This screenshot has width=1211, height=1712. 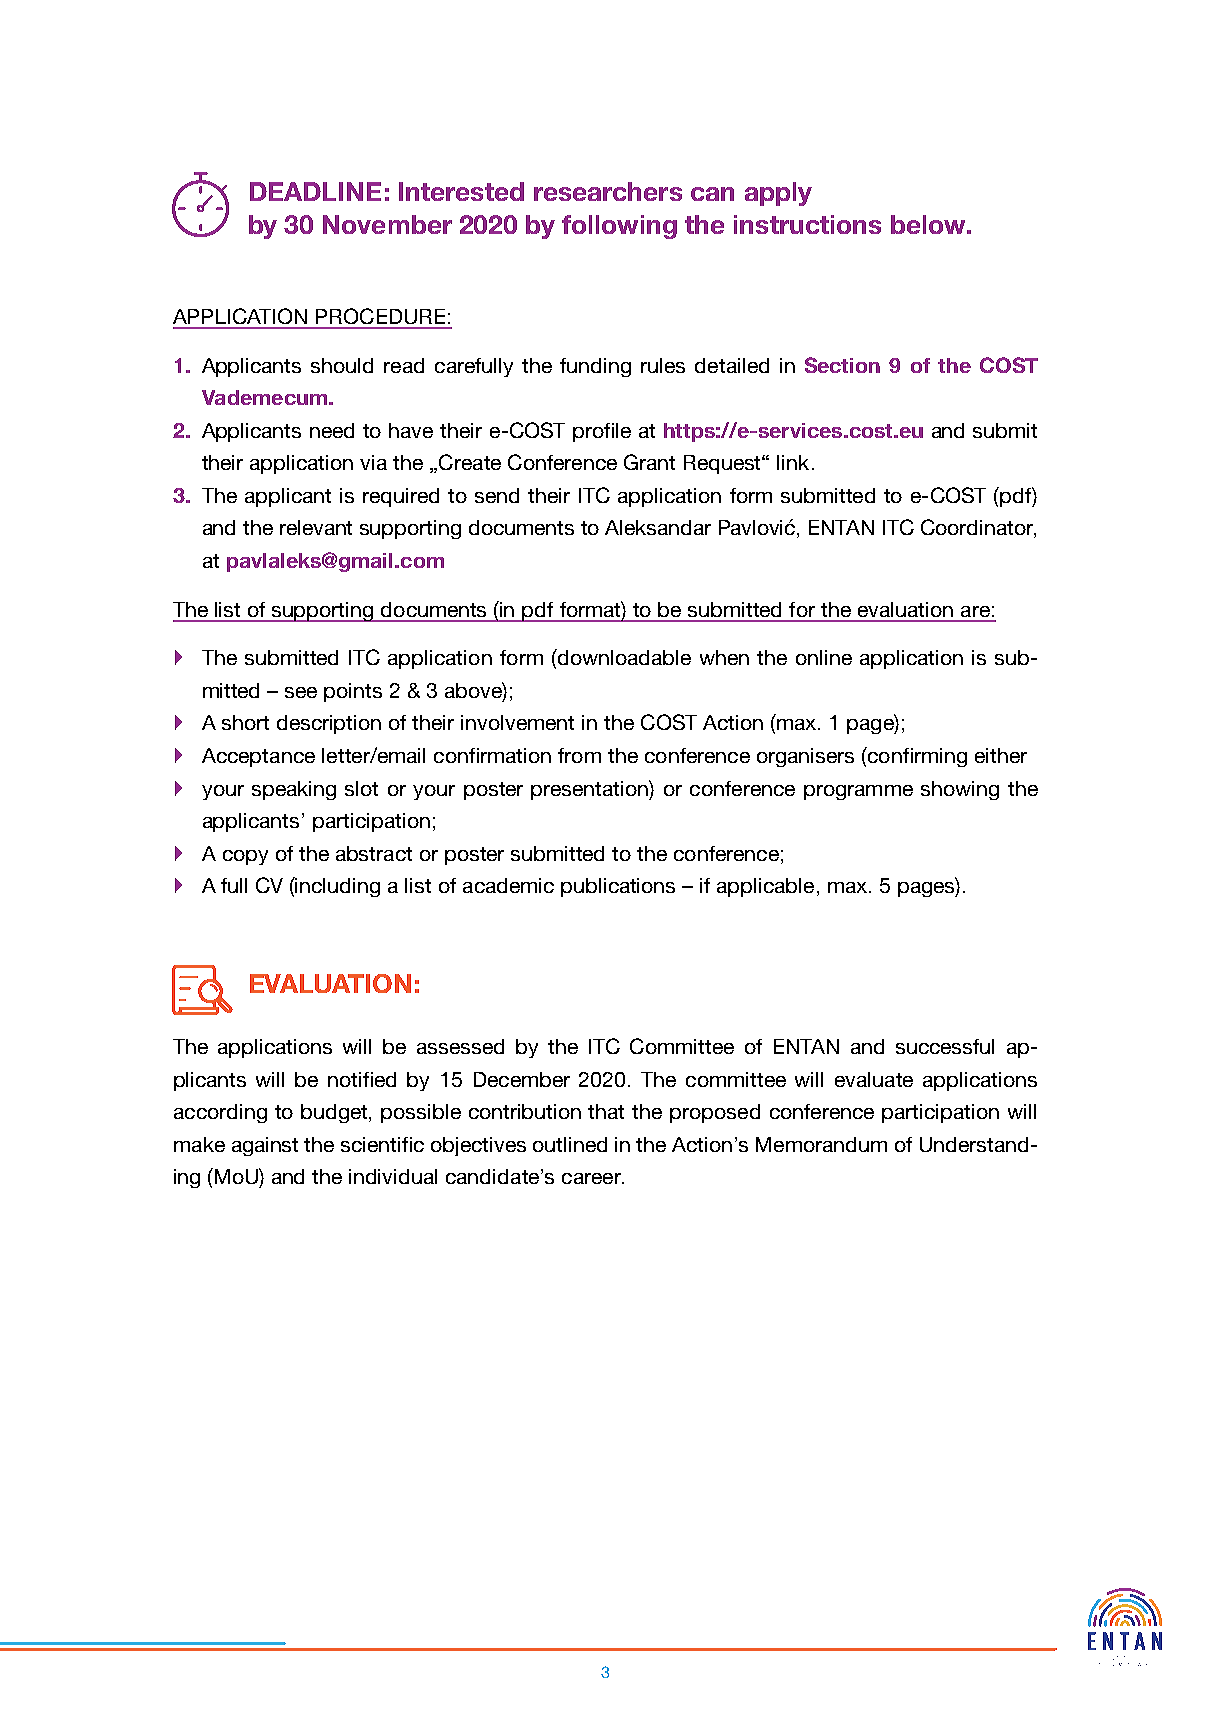 I want to click on including, so click(x=337, y=887).
